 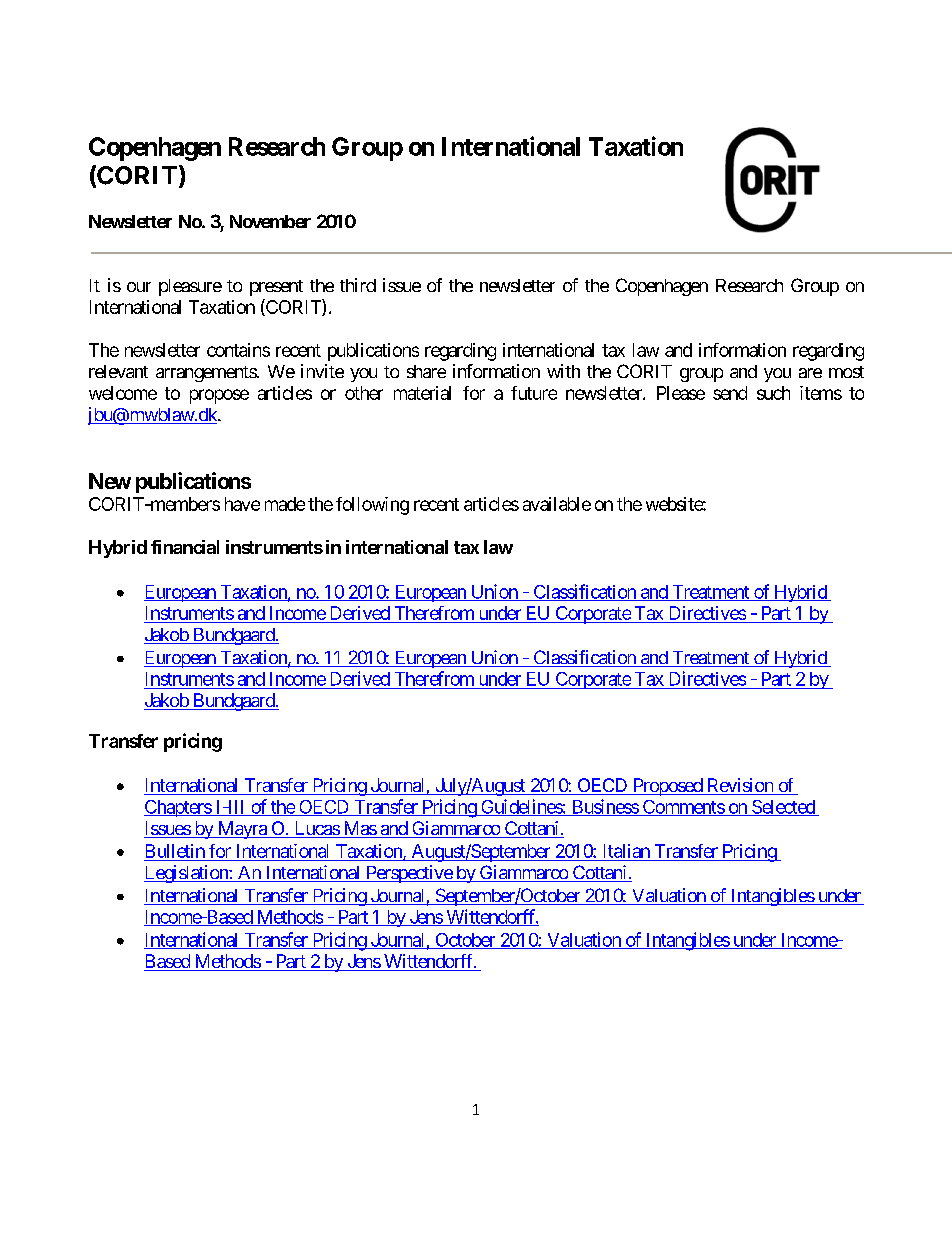 What do you see at coordinates (783, 808) in the screenshot?
I see `Selected` at bounding box center [783, 808].
